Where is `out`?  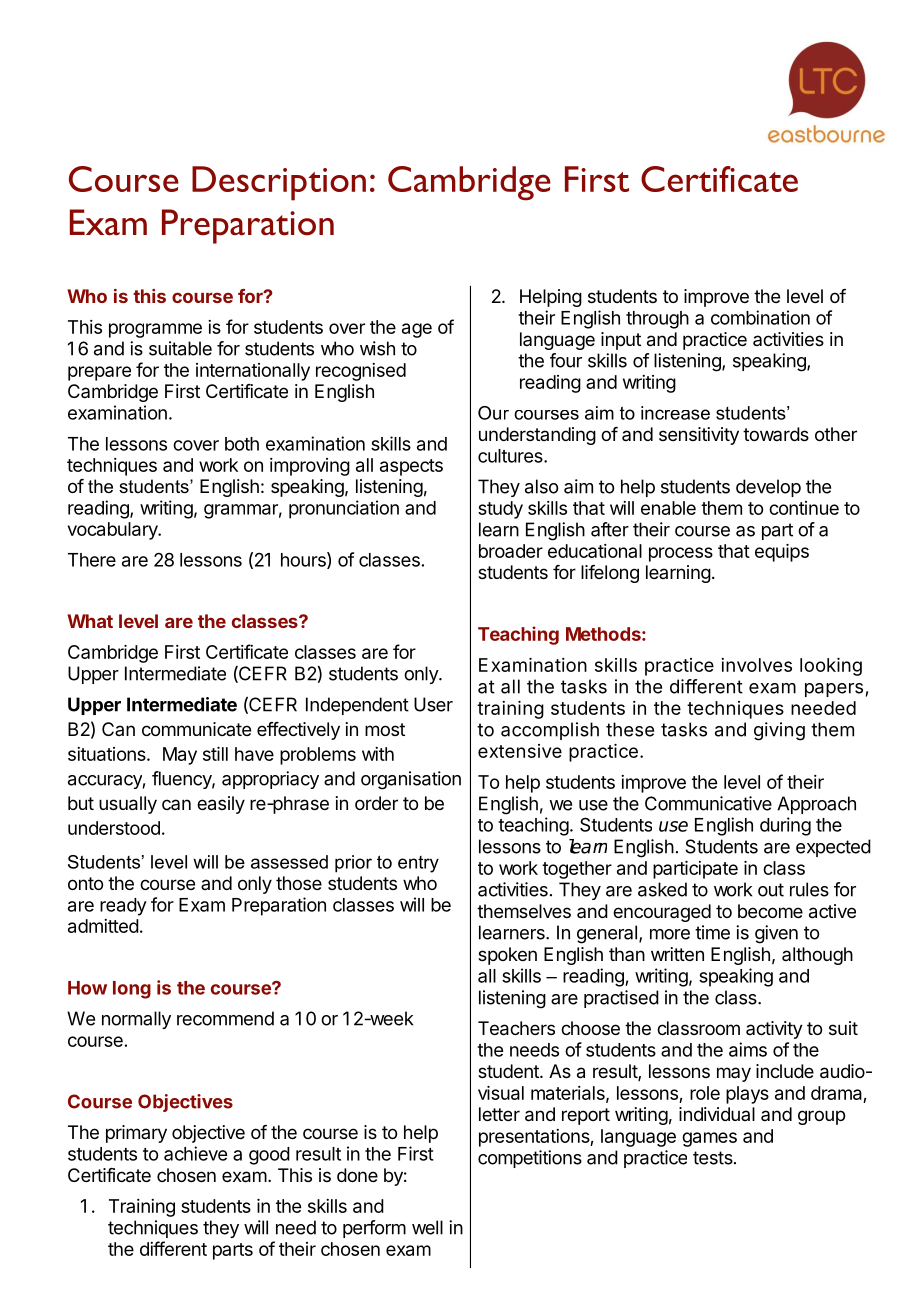
out is located at coordinates (771, 890).
